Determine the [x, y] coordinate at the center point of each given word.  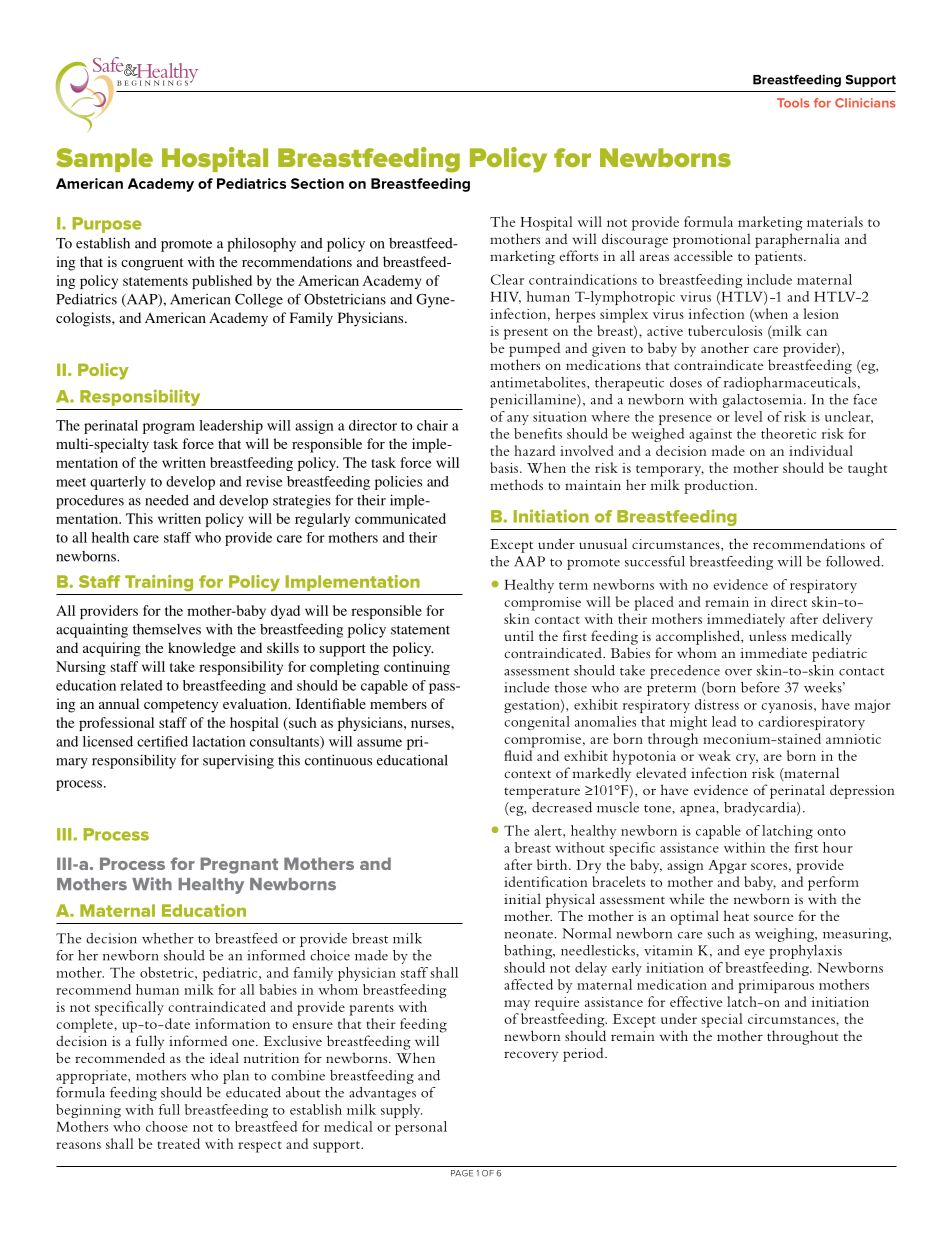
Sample [104, 160]
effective [696, 1001]
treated [179, 1143]
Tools [793, 103]
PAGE [462, 1173]
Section [317, 183]
